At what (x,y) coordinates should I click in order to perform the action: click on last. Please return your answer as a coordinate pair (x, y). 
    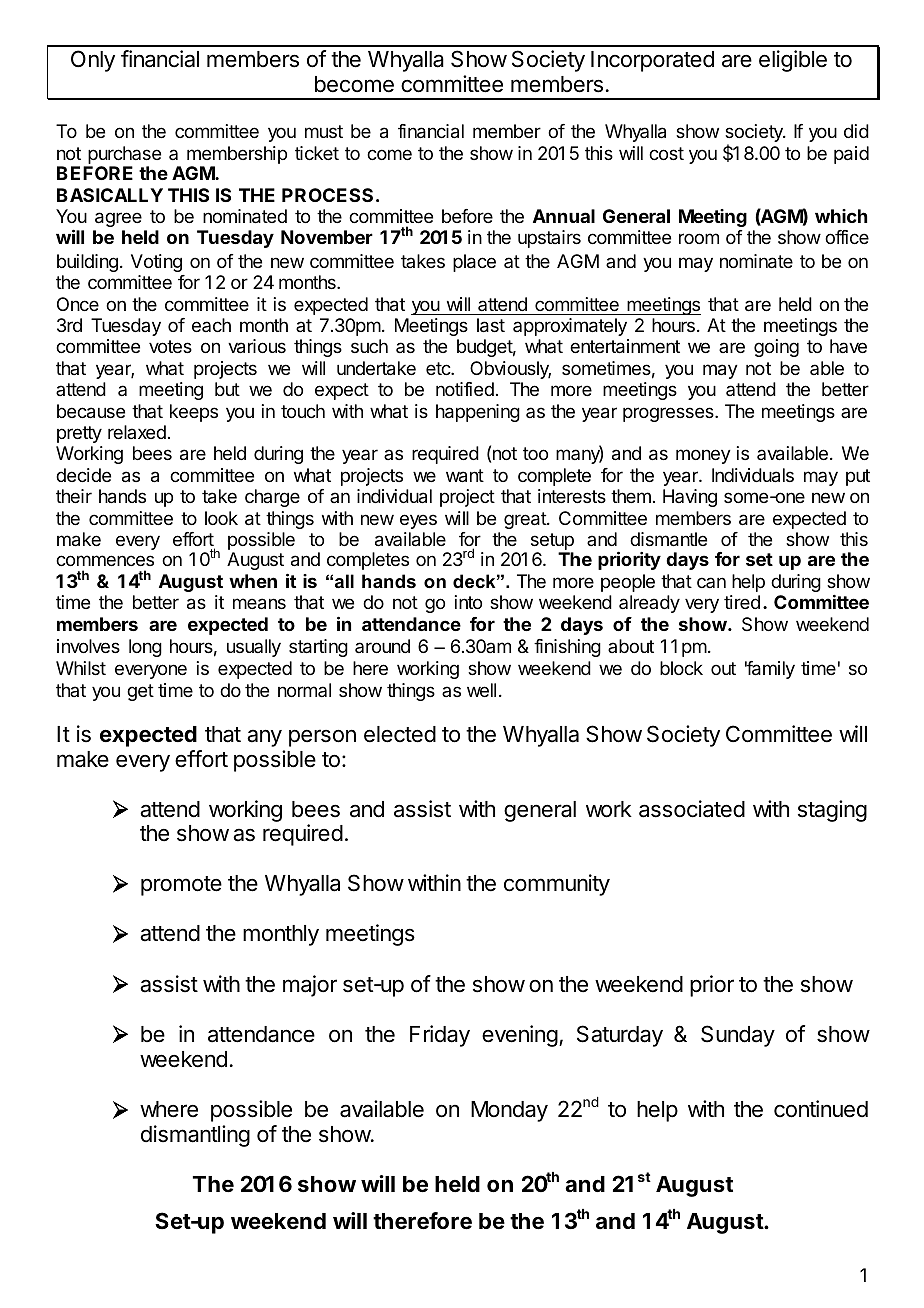
    Looking at the image, I should click on (491, 325).
